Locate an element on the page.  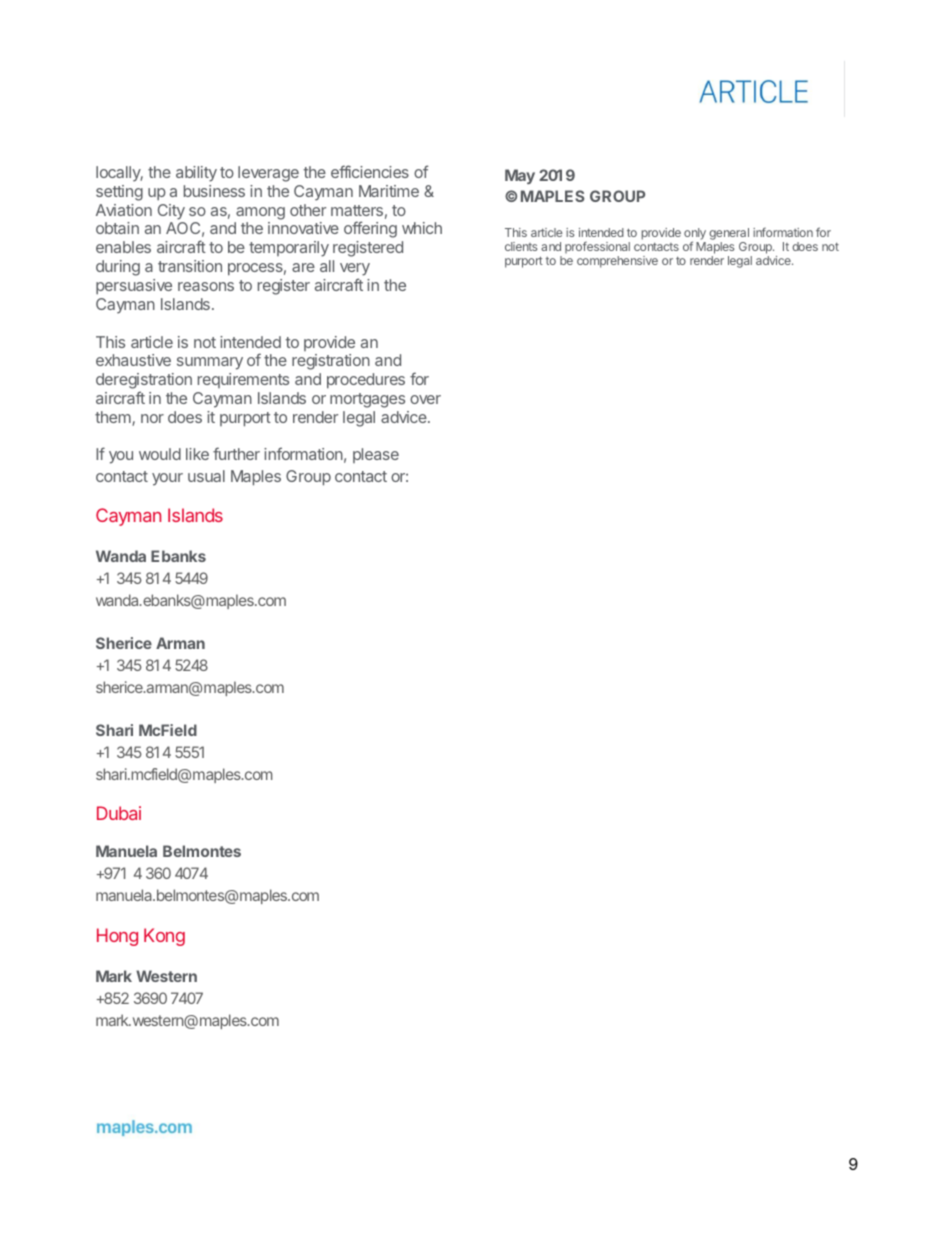
Maritime is located at coordinates (389, 191).
